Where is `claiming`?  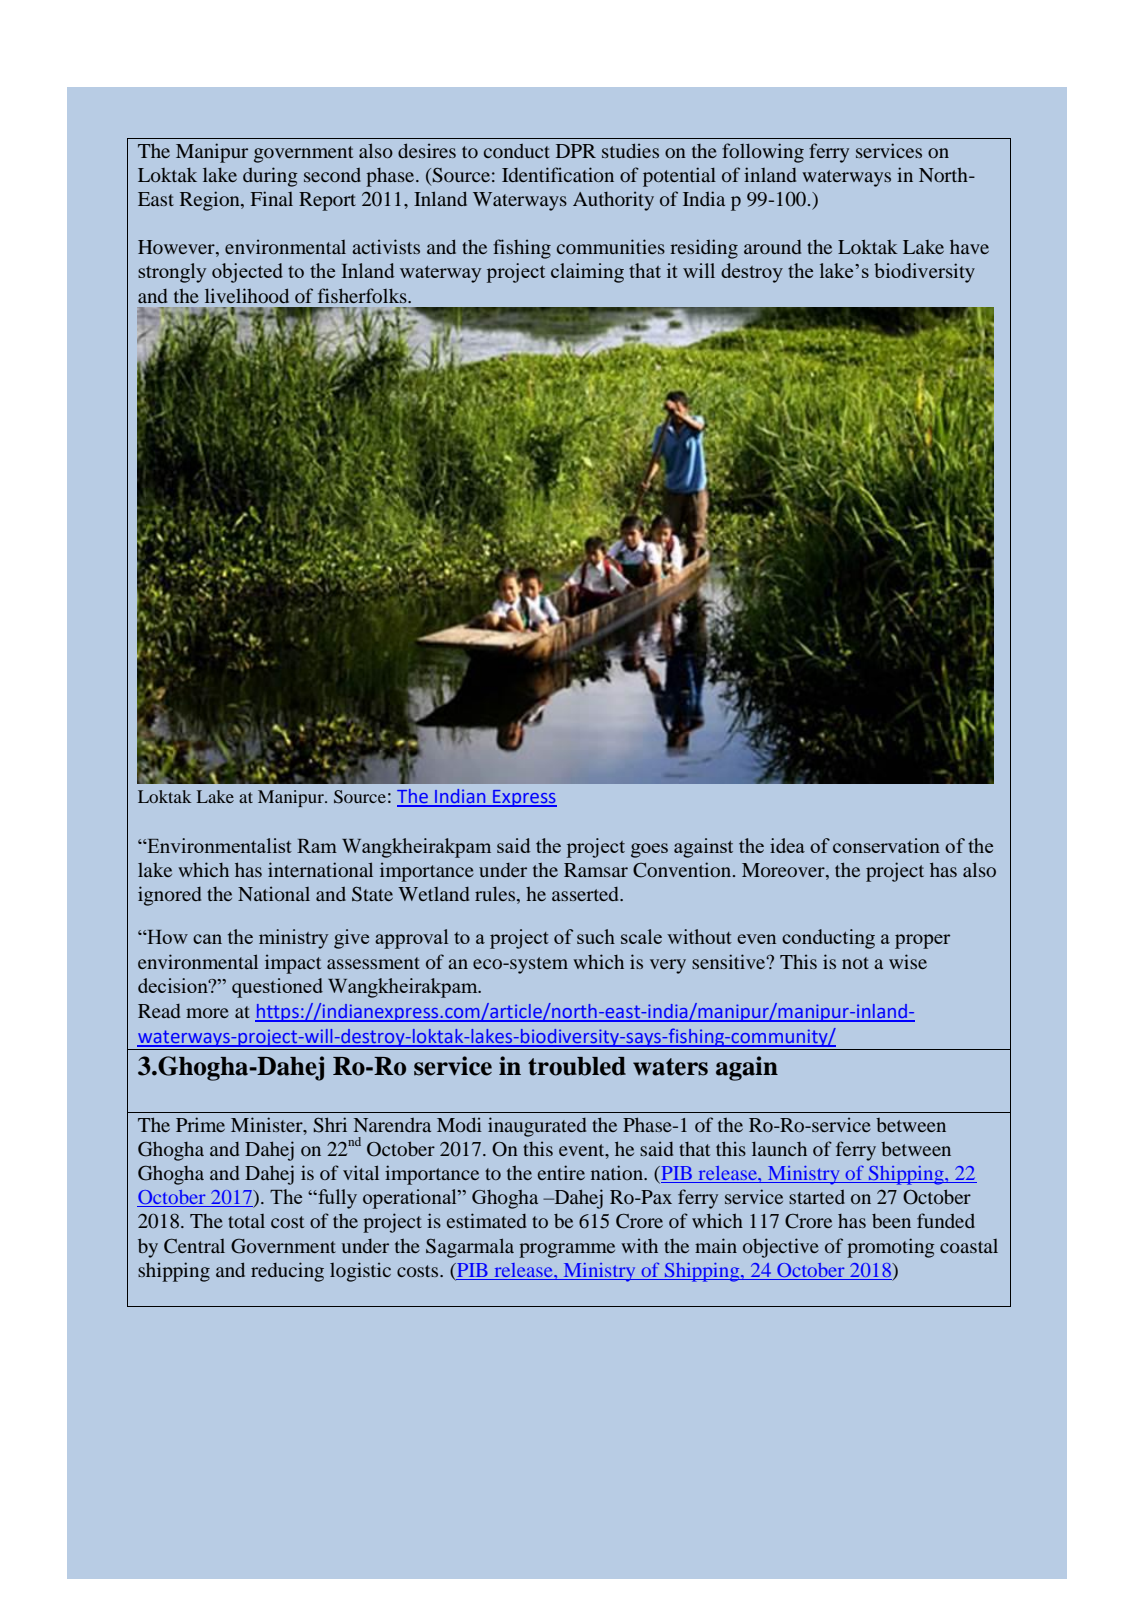
claiming is located at coordinates (587, 273).
